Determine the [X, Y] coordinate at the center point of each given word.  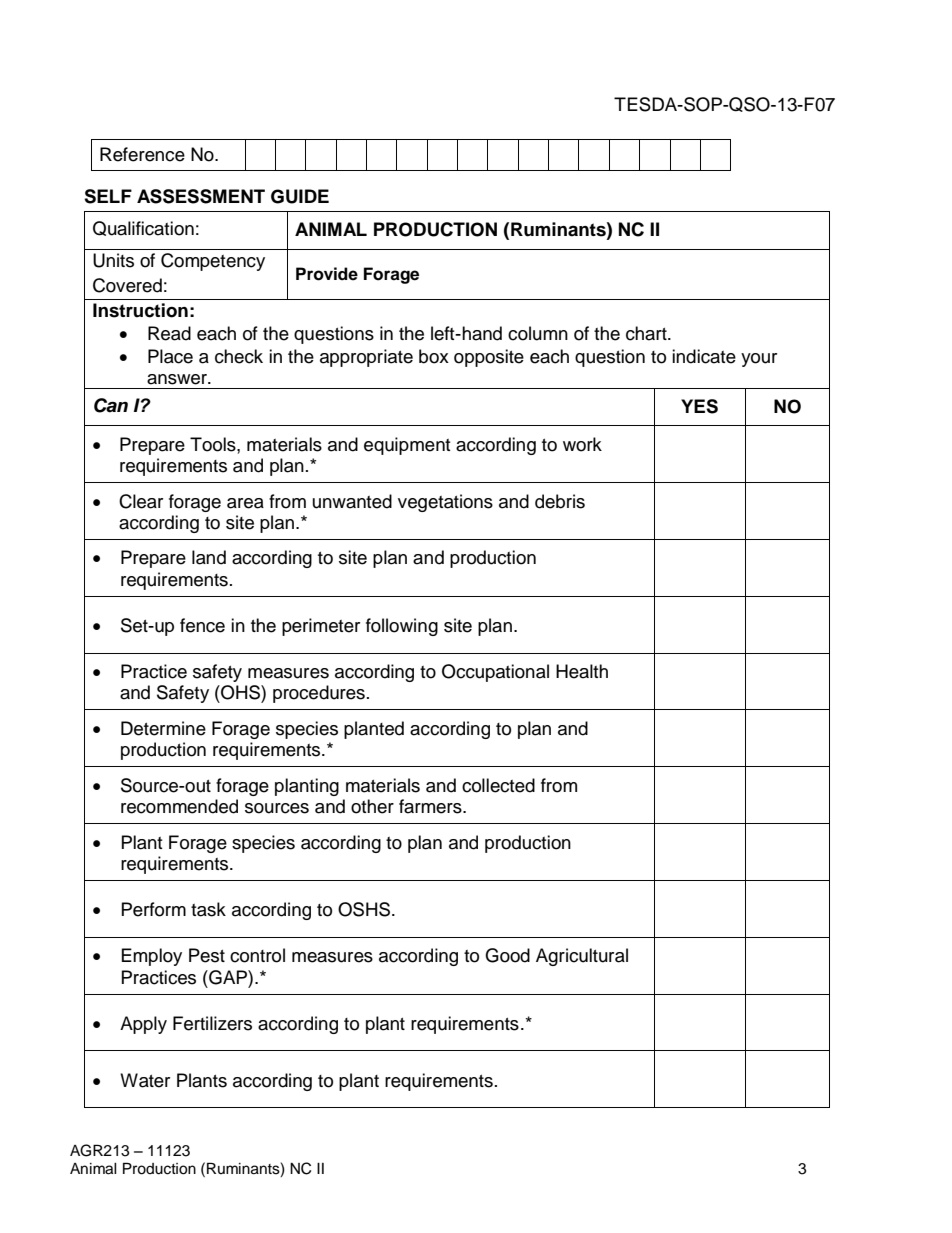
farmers [431, 806]
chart [647, 333]
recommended [179, 806]
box [434, 356]
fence [202, 625]
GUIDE [300, 196]
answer [178, 379]
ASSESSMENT [201, 196]
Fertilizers [212, 1023]
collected [498, 785]
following [402, 627]
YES [699, 406]
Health [582, 671]
